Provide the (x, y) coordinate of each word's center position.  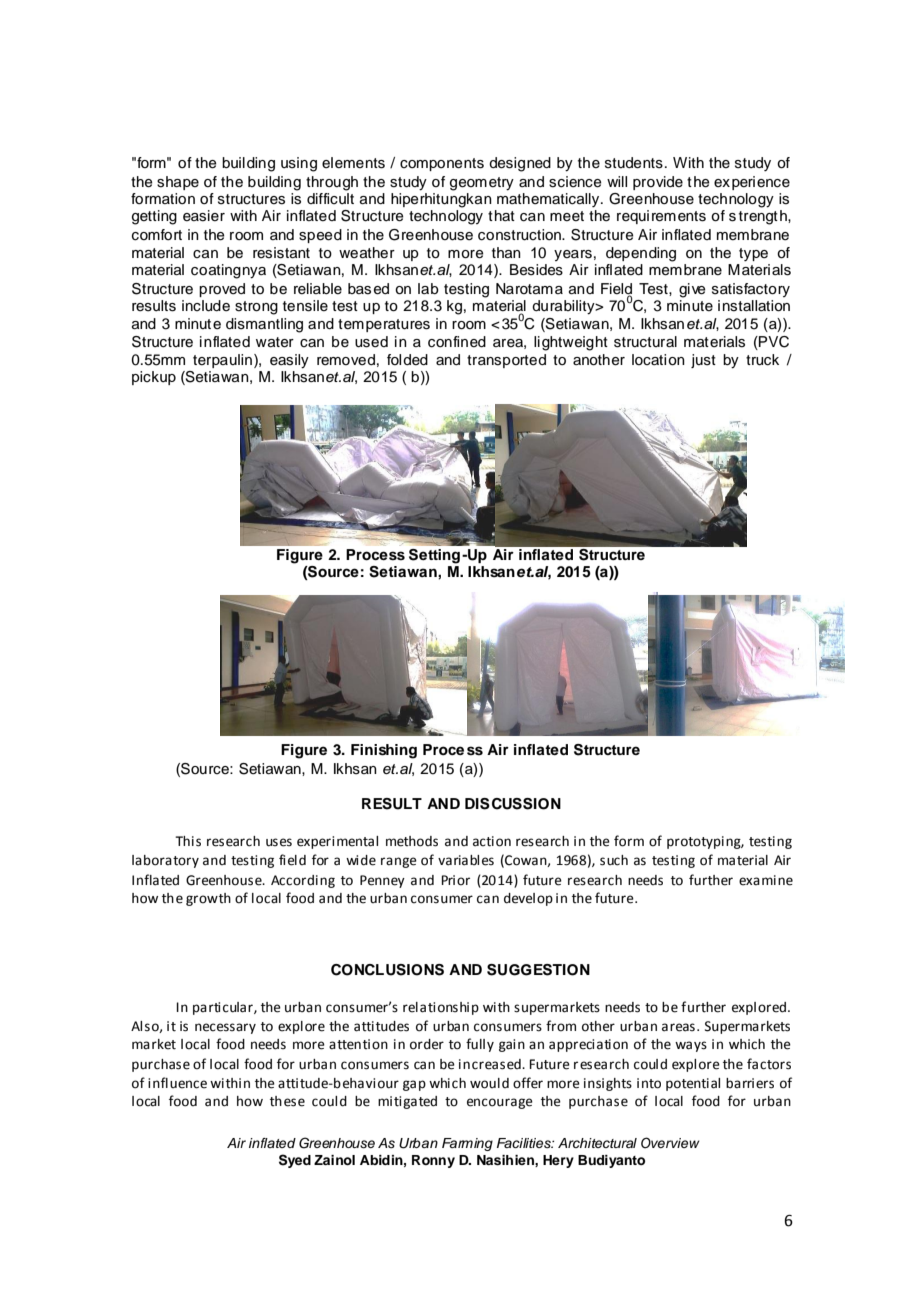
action (492, 841)
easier (204, 216)
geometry (482, 184)
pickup (154, 378)
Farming (467, 1144)
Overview (670, 1143)
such (614, 860)
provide (658, 183)
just (703, 361)
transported (506, 361)
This (188, 841)
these (287, 1101)
